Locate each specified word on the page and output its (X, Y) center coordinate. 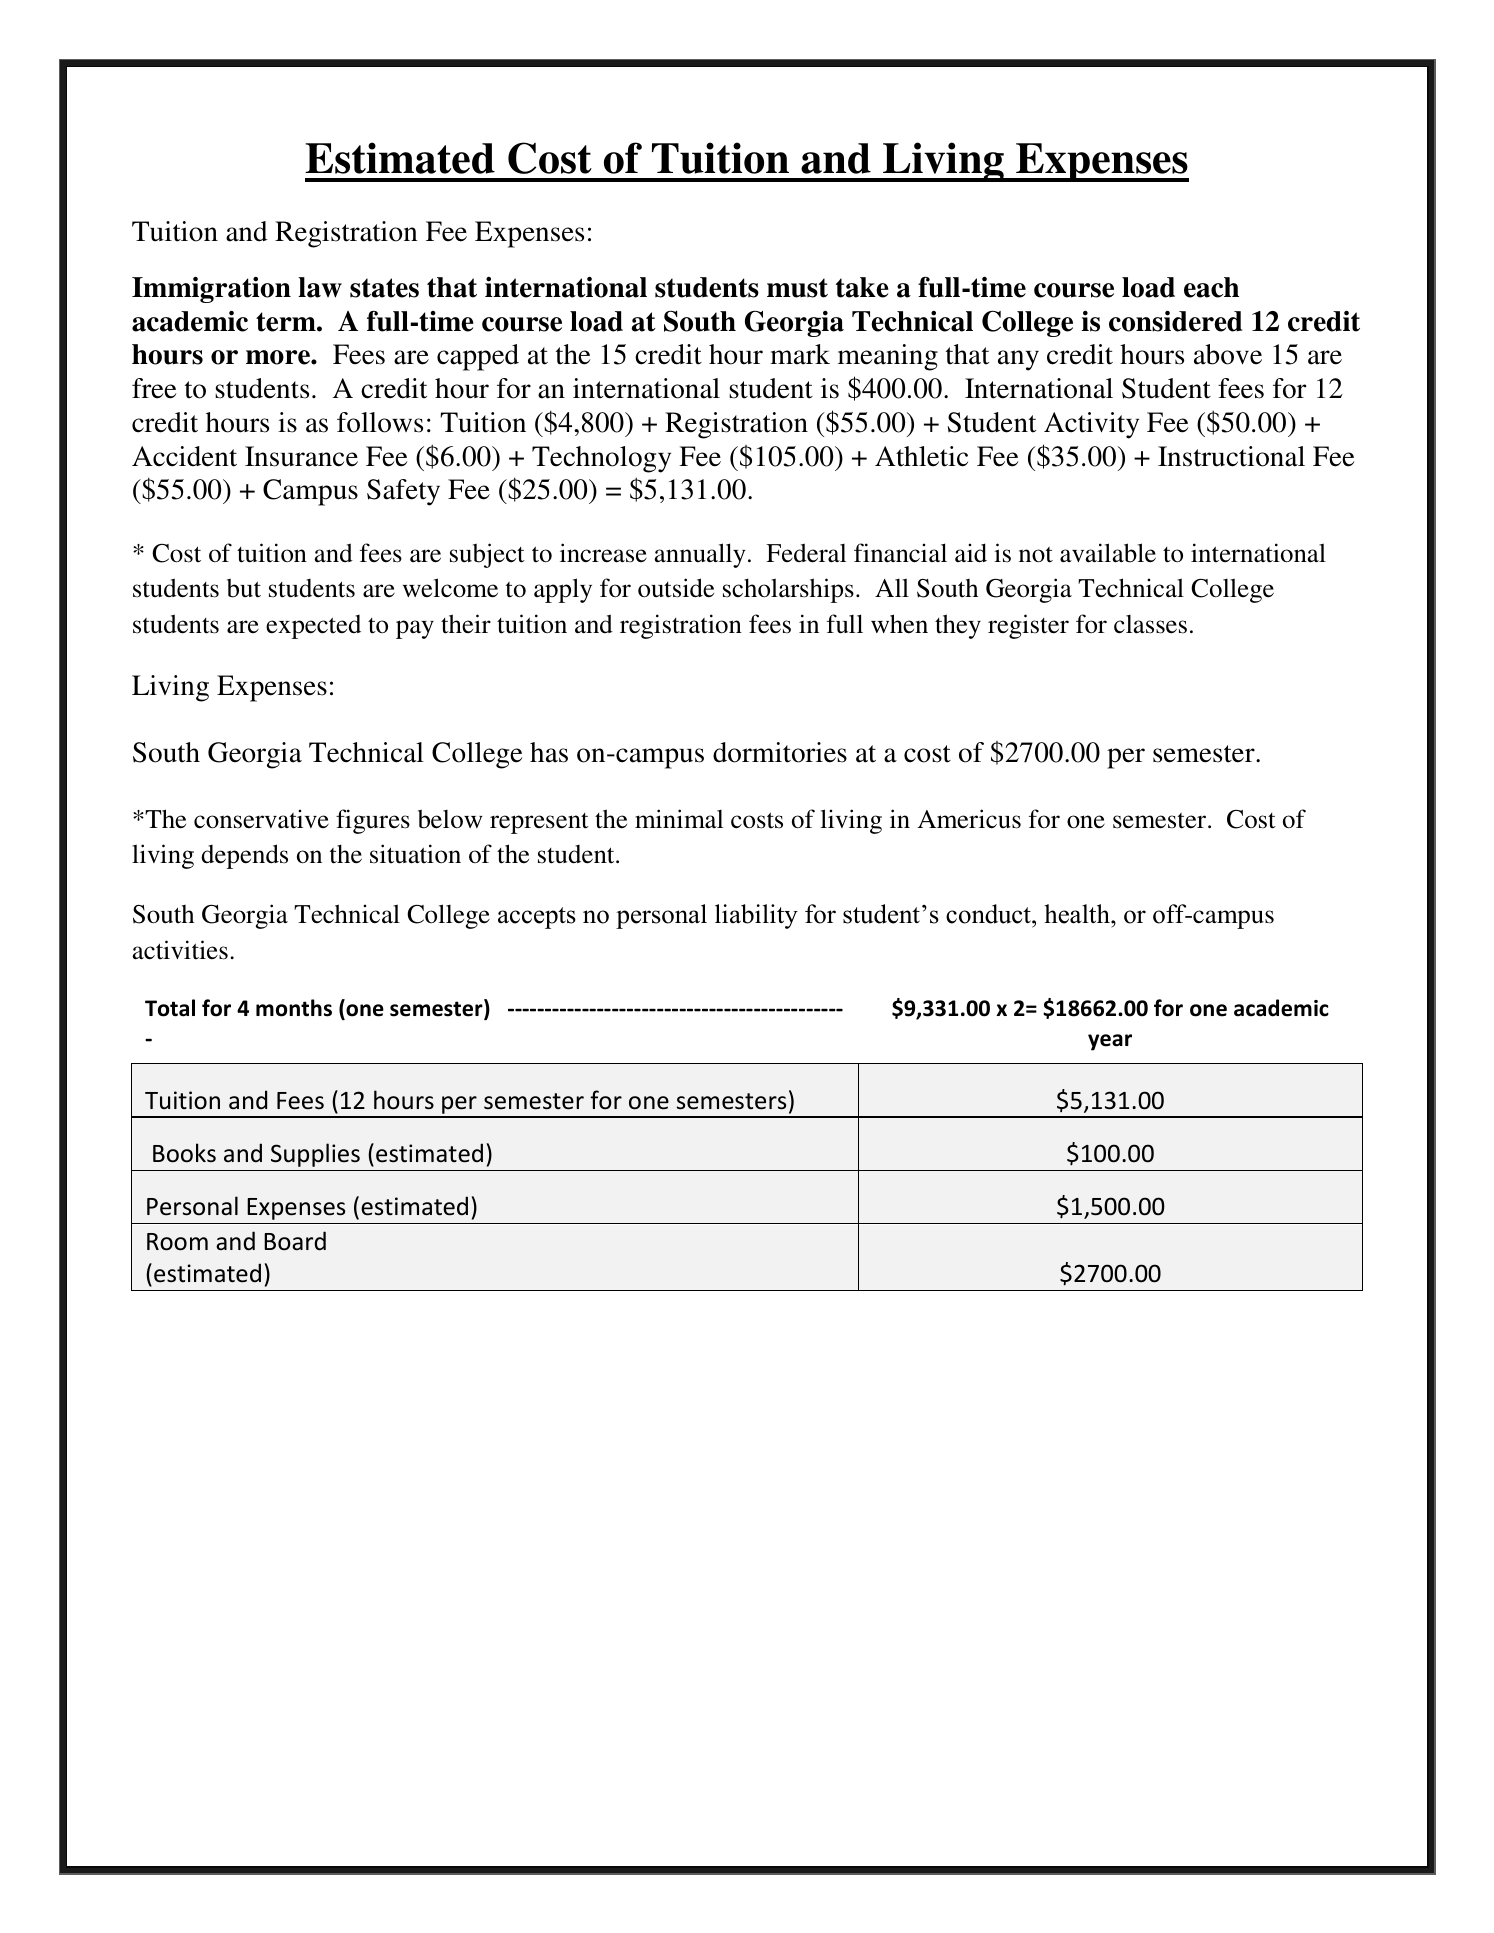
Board (295, 1241)
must (797, 288)
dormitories (780, 752)
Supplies (315, 1155)
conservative (261, 819)
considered (1175, 321)
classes (1150, 624)
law (320, 287)
